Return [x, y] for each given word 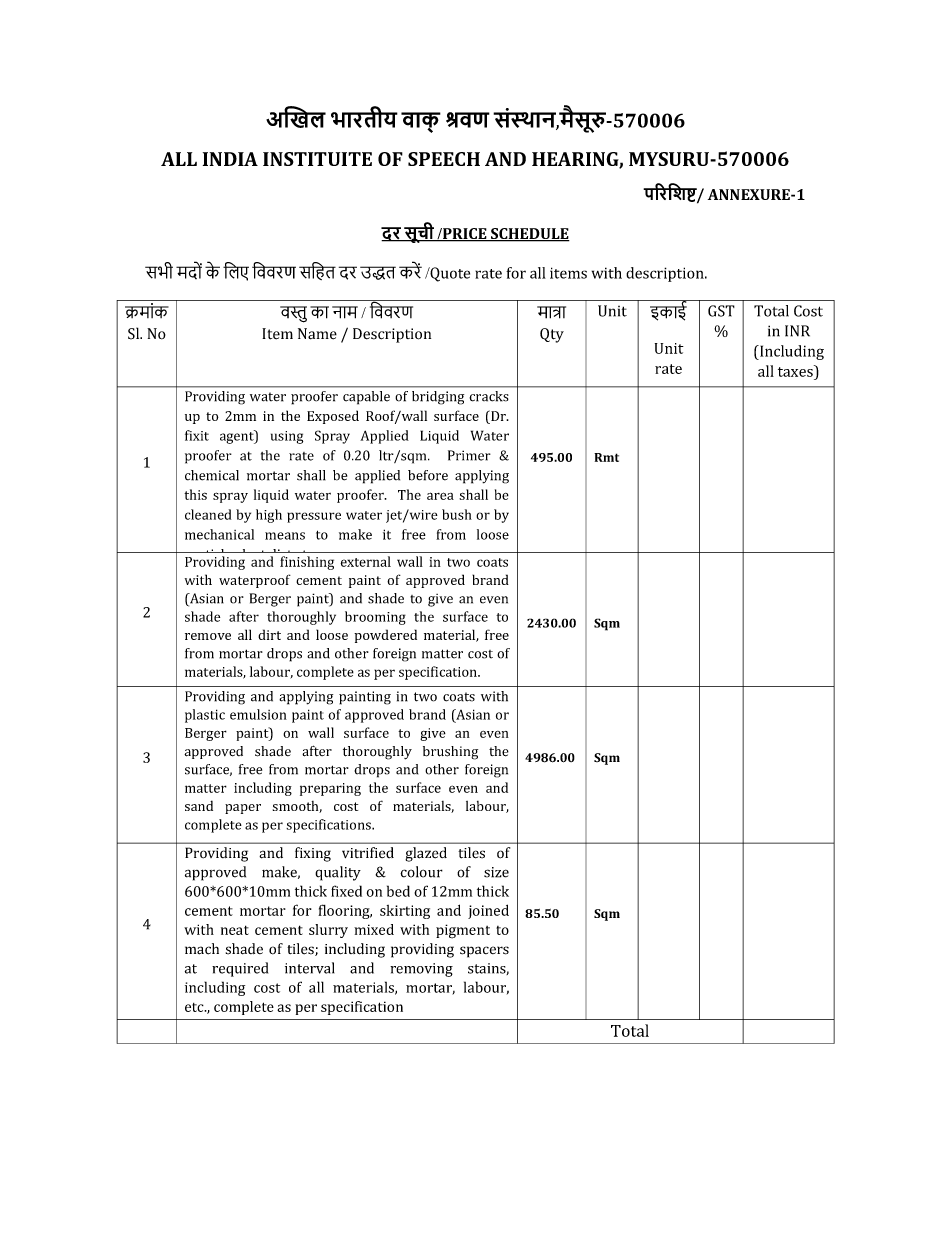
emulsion [258, 714]
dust [252, 555]
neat [235, 930]
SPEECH [444, 159]
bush [457, 514]
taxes [796, 371]
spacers [484, 952]
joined [488, 911]
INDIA [230, 159]
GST [721, 311]
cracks [489, 396]
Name [317, 334]
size [496, 872]
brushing [450, 753]
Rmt [606, 457]
